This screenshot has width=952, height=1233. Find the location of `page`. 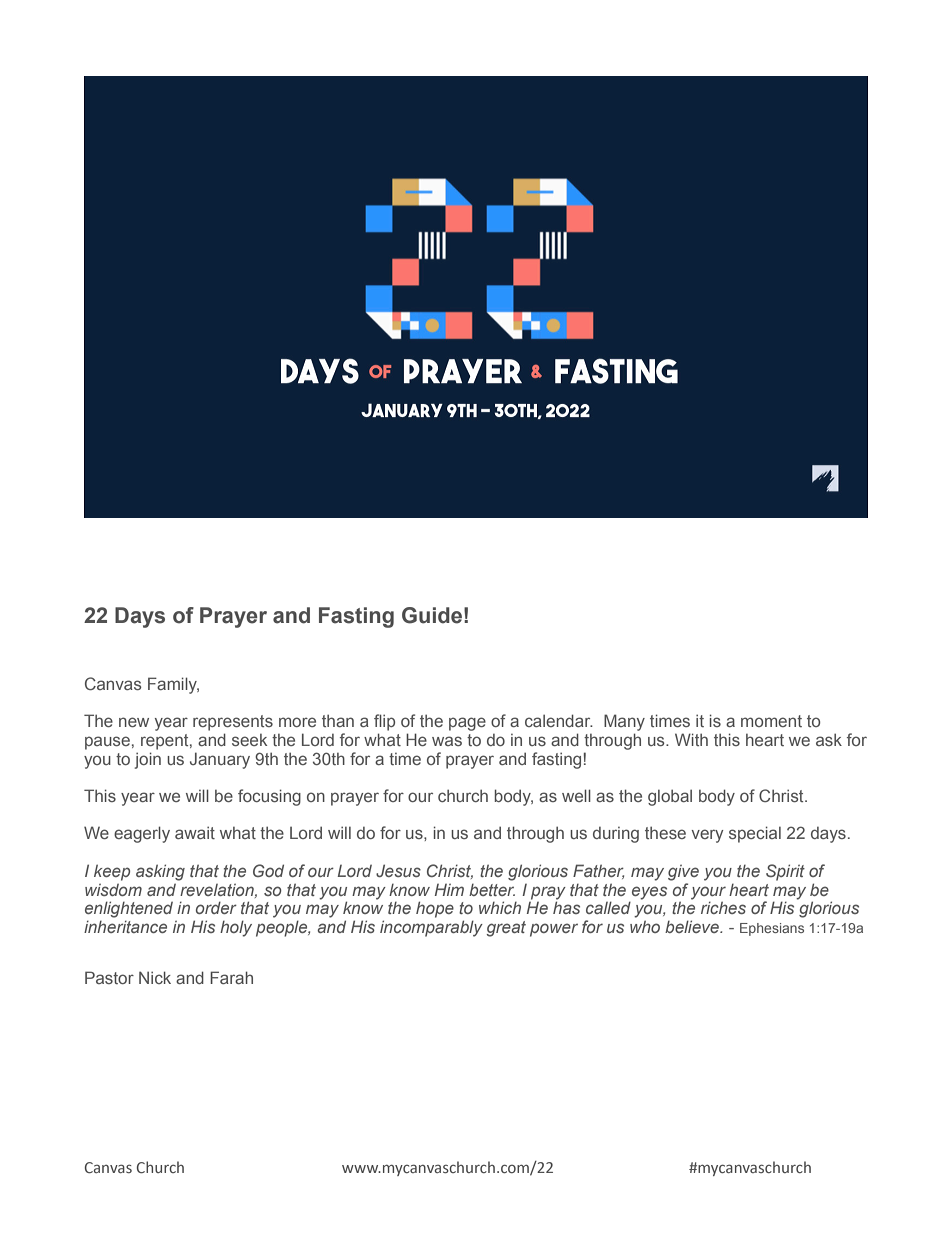

page is located at coordinates (467, 724).
